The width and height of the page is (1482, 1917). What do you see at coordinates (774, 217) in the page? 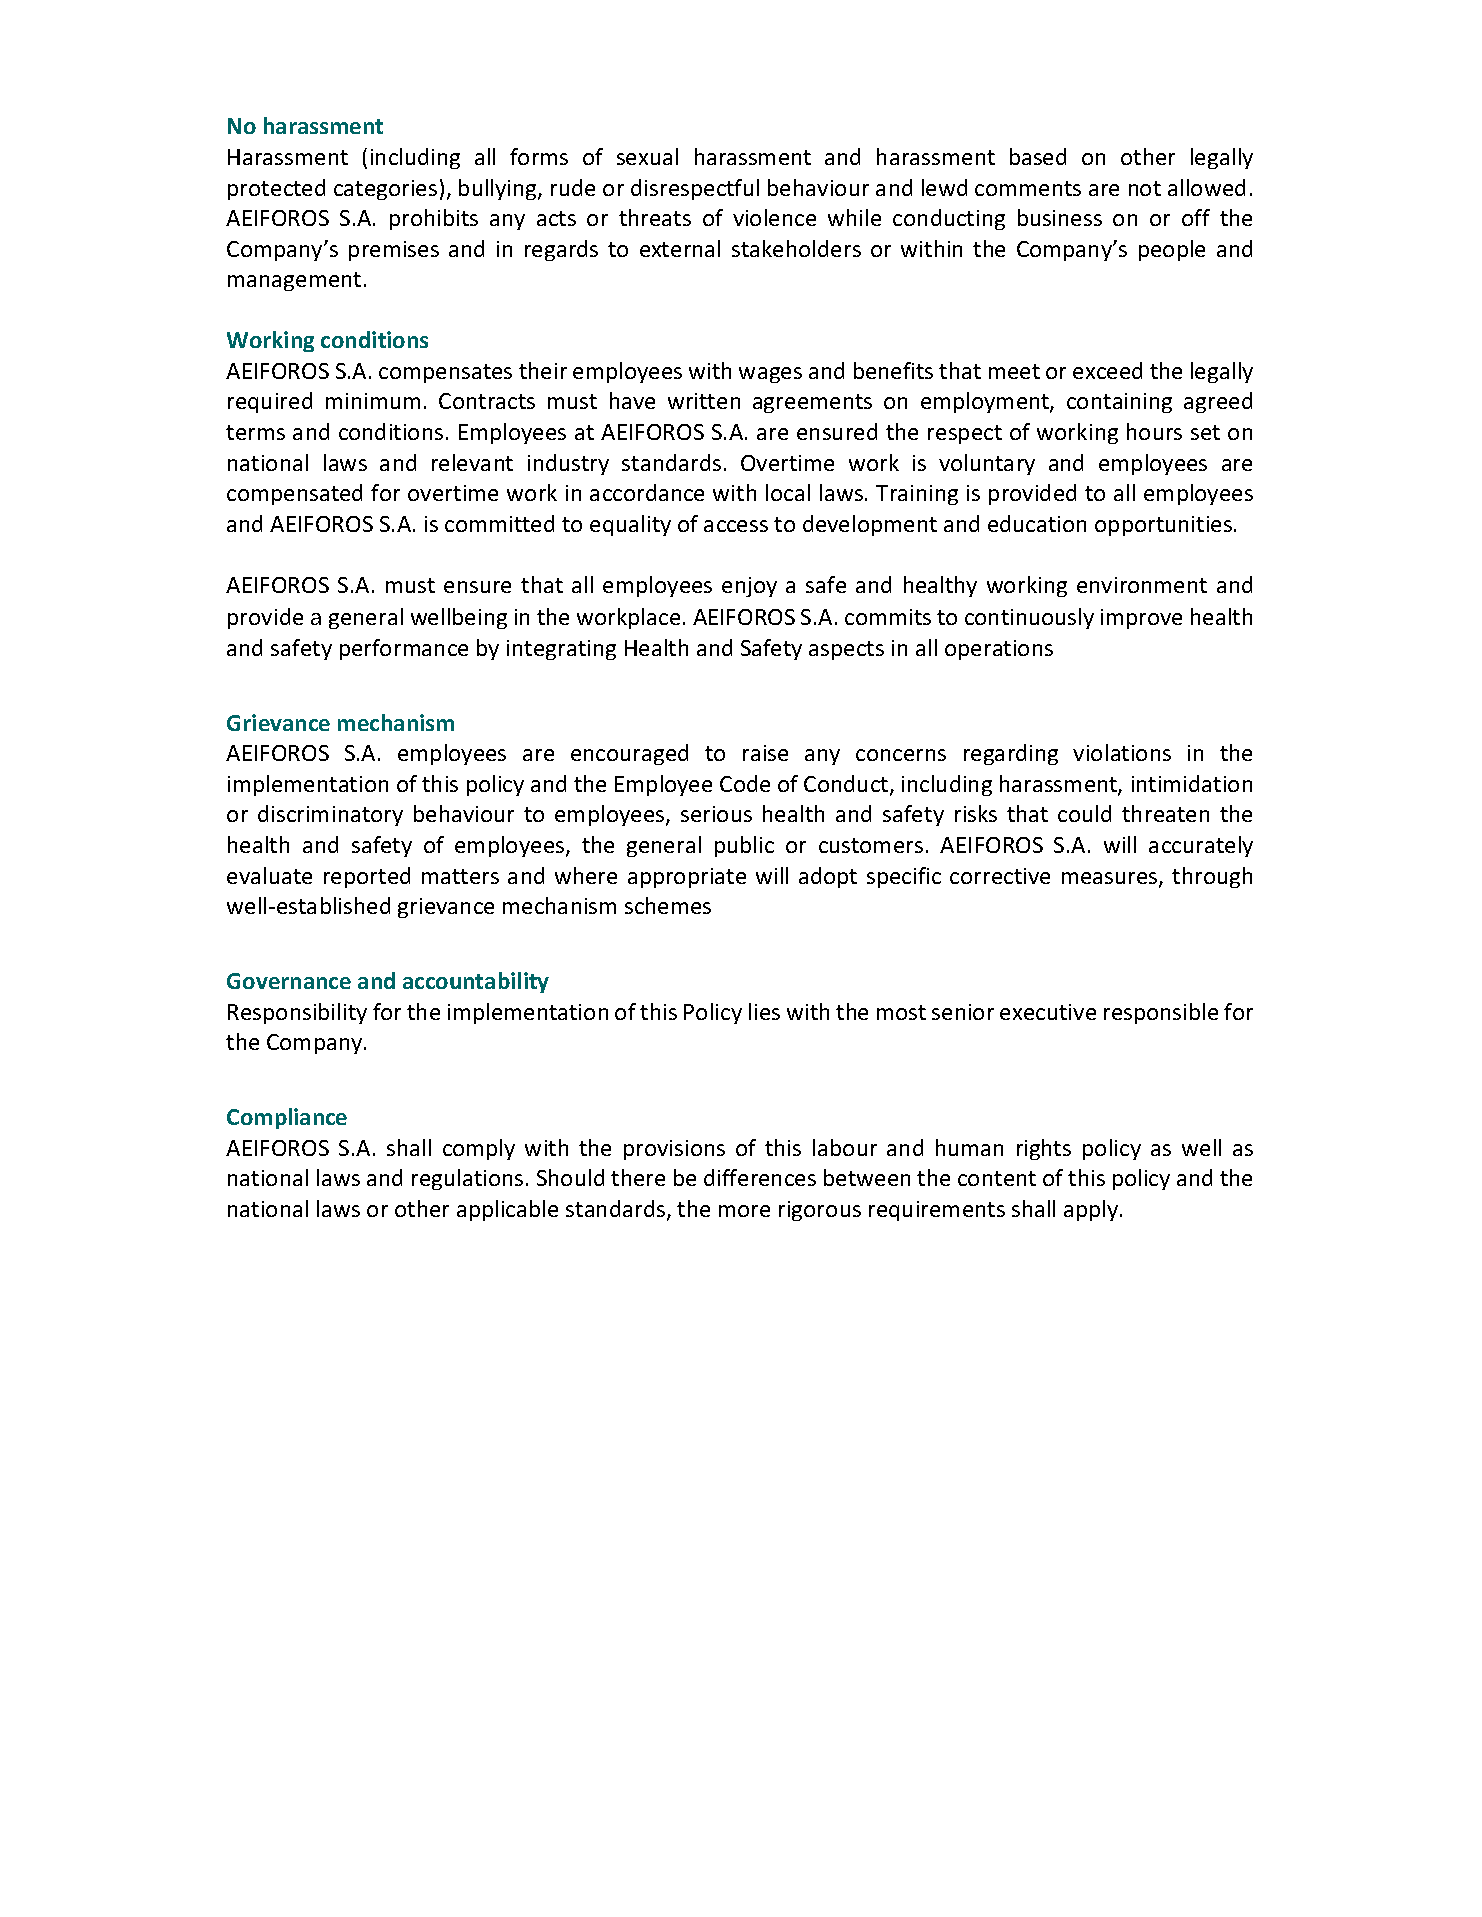
I see `violence` at bounding box center [774, 217].
